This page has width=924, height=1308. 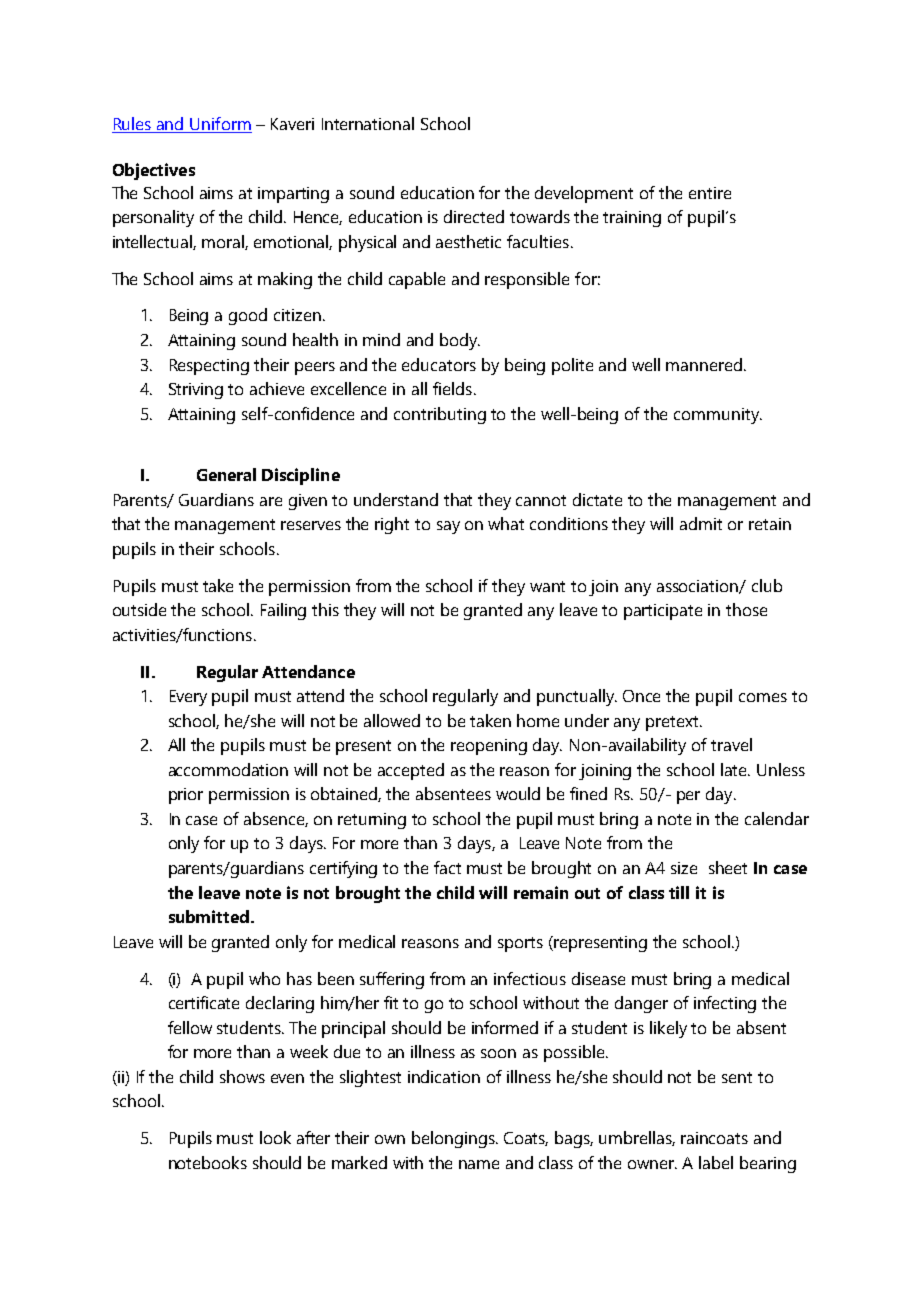 What do you see at coordinates (392, 720) in the page?
I see `allowed` at bounding box center [392, 720].
